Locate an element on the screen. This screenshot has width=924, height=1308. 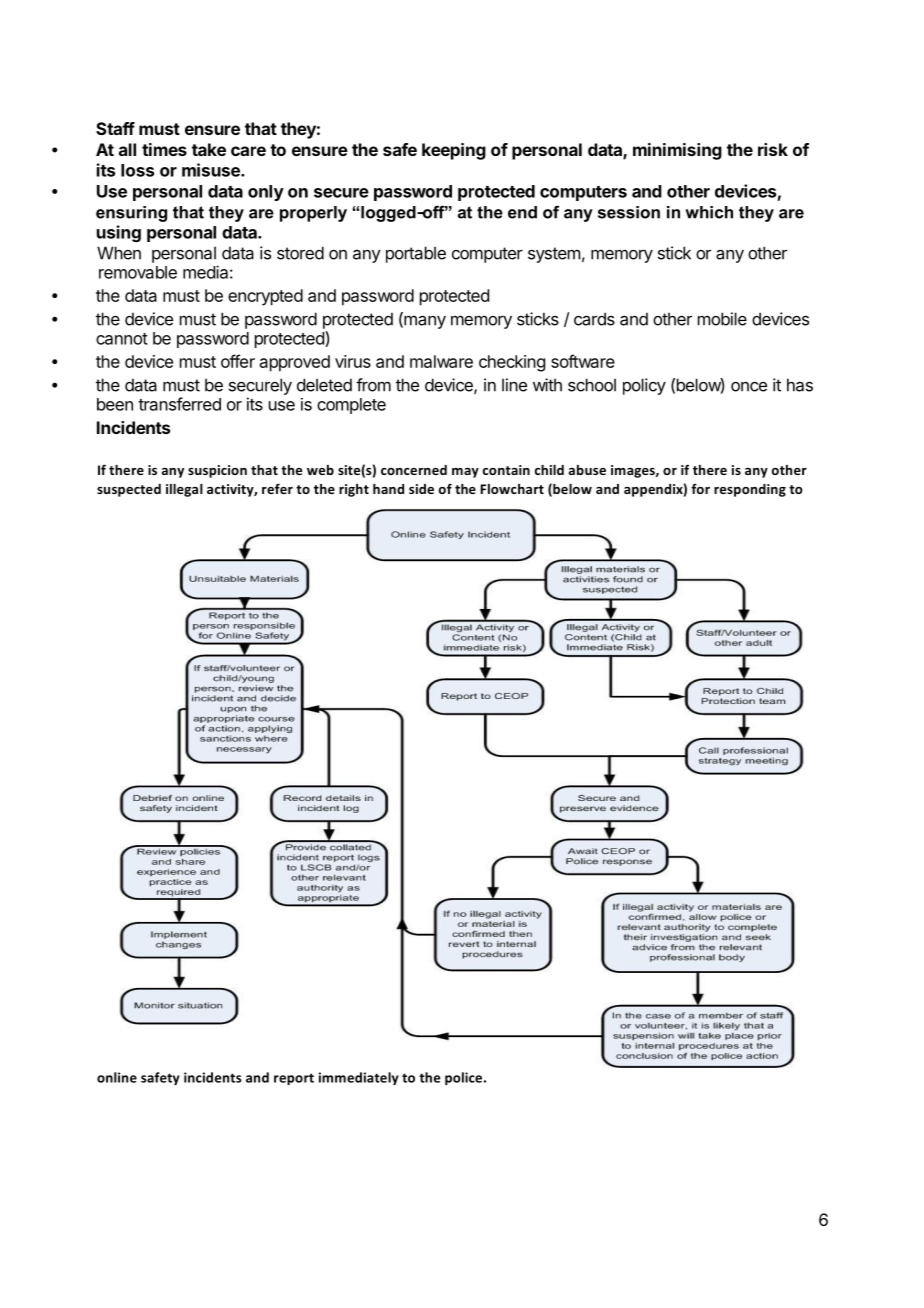
refer is located at coordinates (277, 488).
